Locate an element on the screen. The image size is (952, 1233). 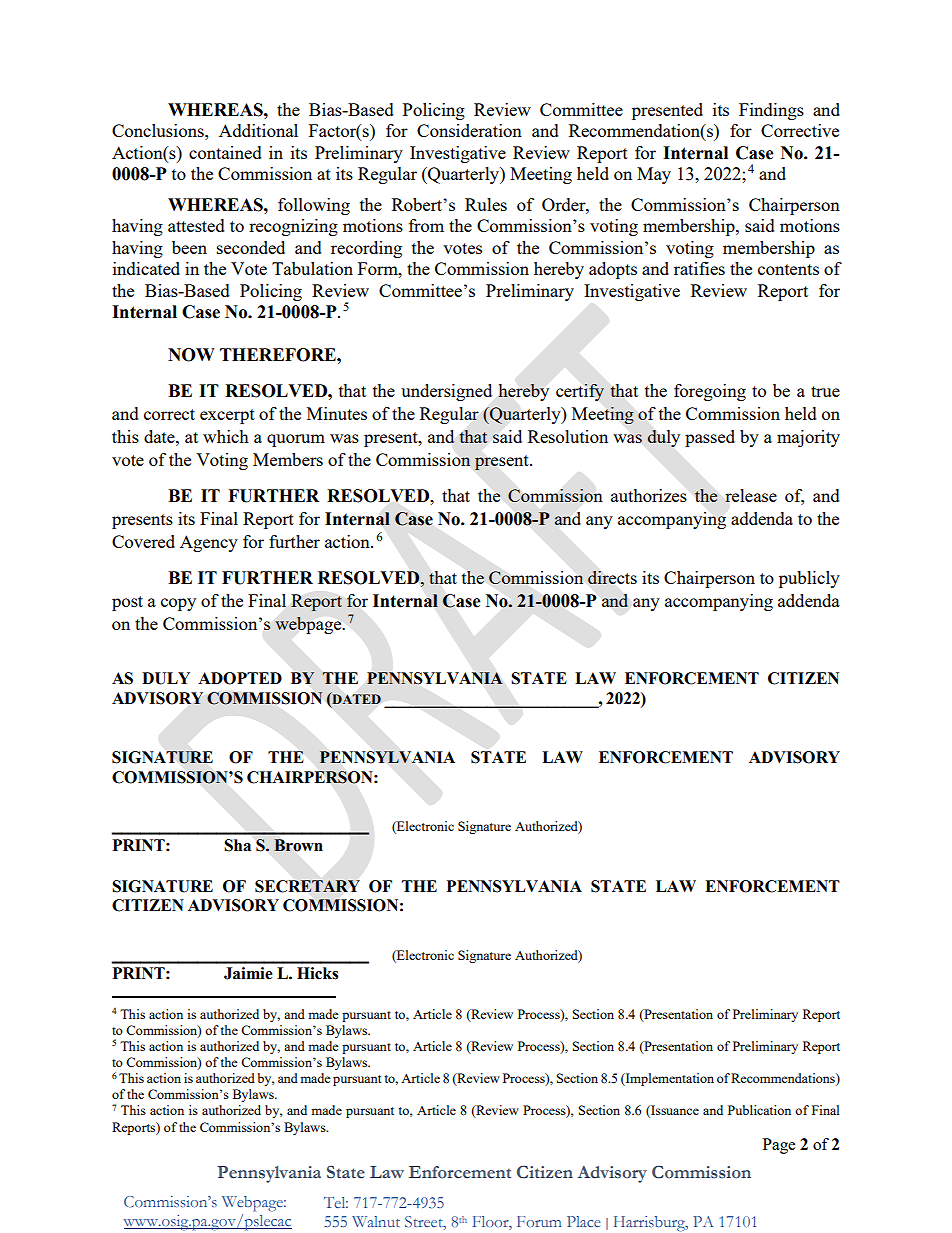
Publication is located at coordinates (759, 1110).
